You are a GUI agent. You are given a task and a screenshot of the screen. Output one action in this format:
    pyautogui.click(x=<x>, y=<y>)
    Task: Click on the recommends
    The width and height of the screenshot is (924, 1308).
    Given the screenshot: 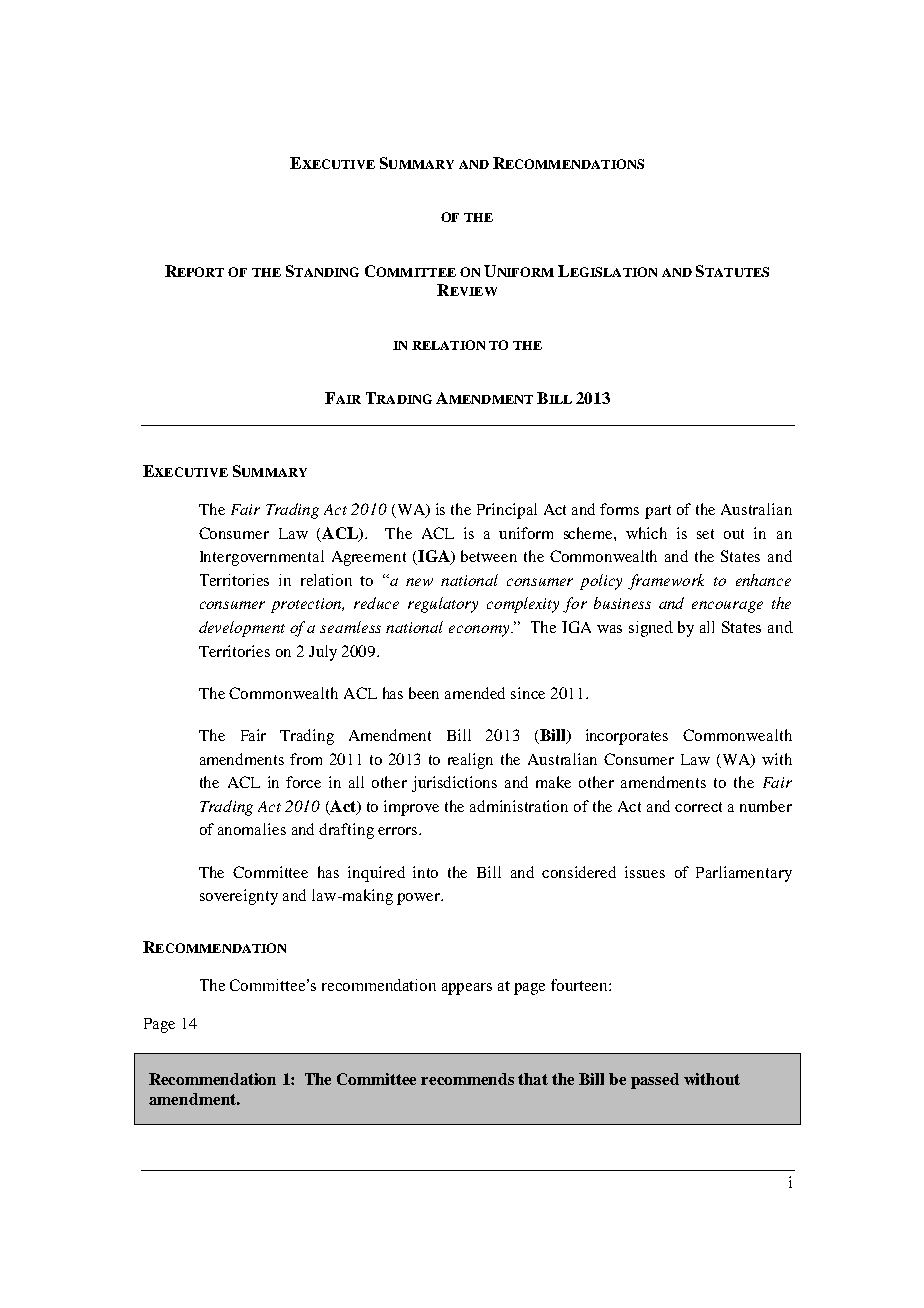 What is the action you would take?
    pyautogui.click(x=467, y=1079)
